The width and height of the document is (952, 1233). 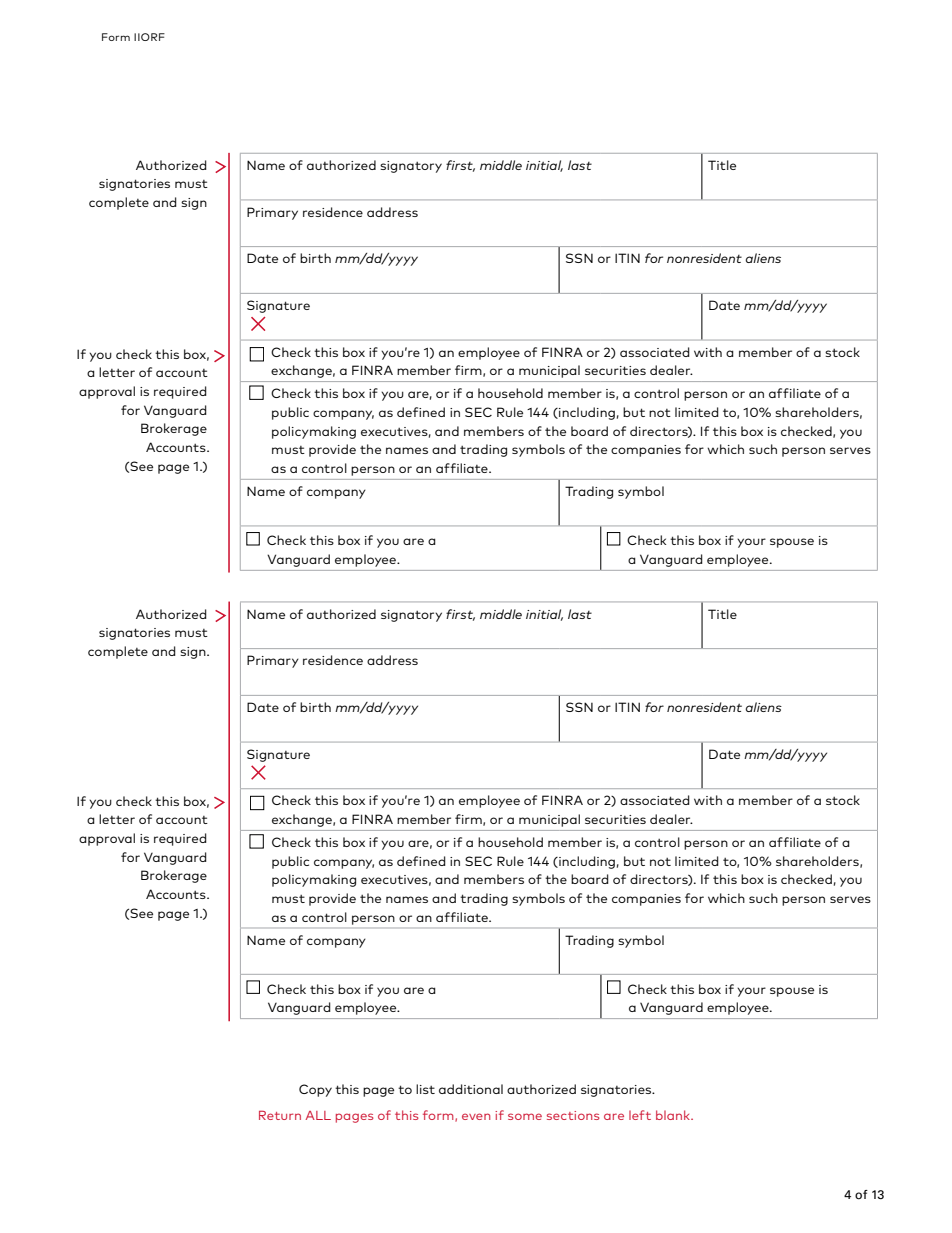 I want to click on additional, so click(x=471, y=1089).
